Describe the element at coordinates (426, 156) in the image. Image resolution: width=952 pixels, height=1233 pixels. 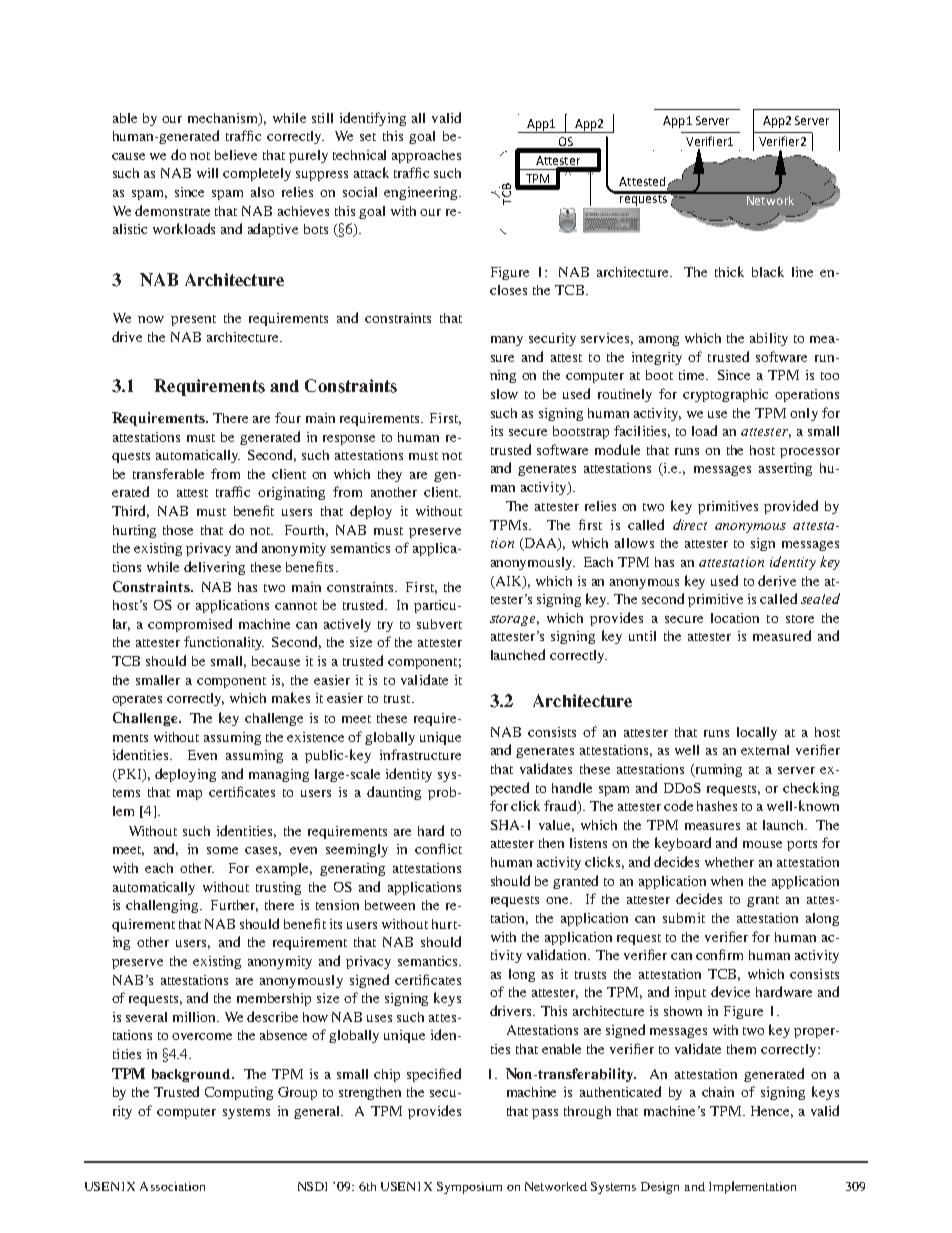
I see `approaches` at that location.
